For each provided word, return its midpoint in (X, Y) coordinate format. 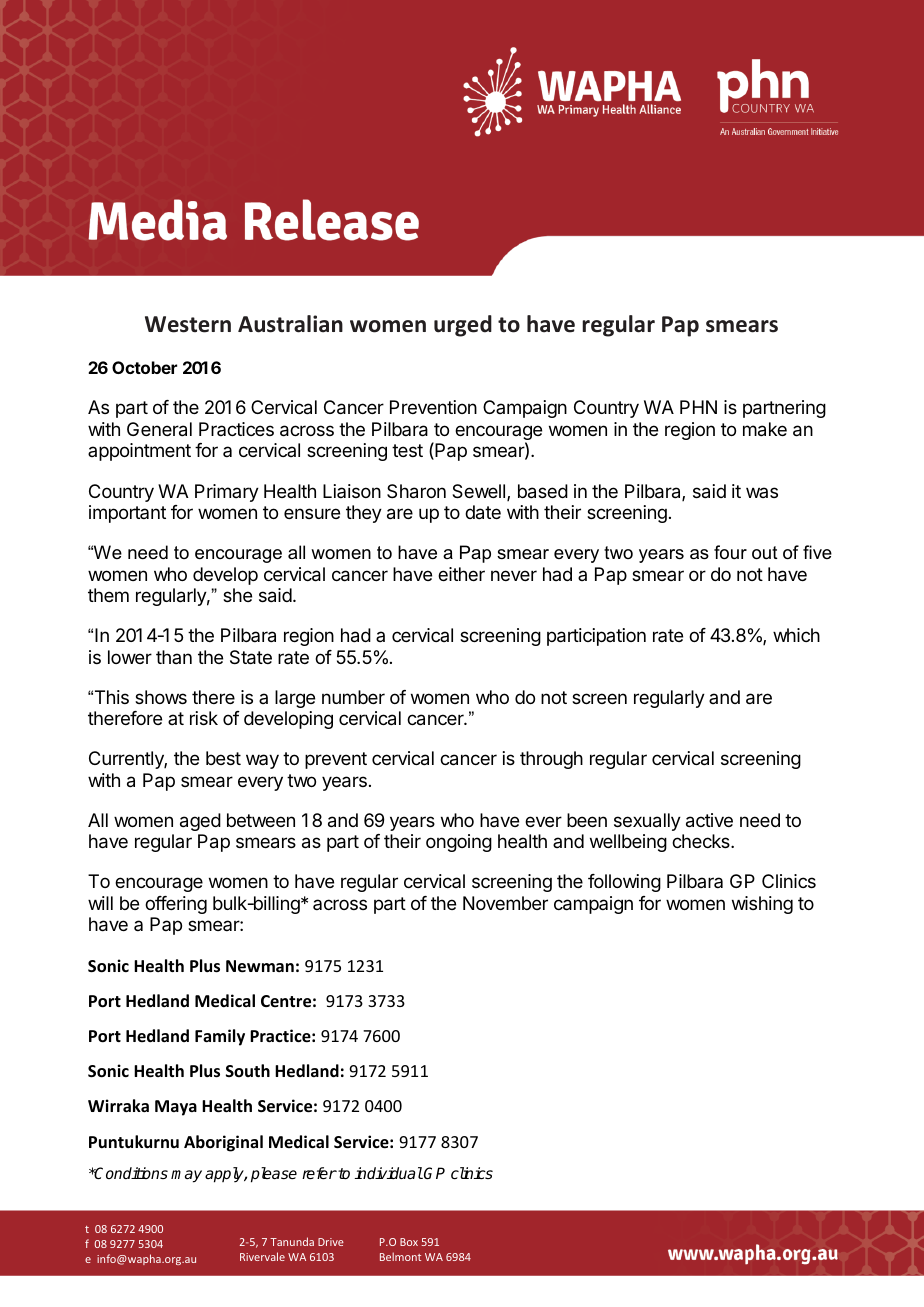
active (709, 820)
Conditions (130, 1173)
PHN (698, 407)
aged (200, 822)
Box (409, 1242)
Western (188, 324)
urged (463, 326)
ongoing (459, 843)
